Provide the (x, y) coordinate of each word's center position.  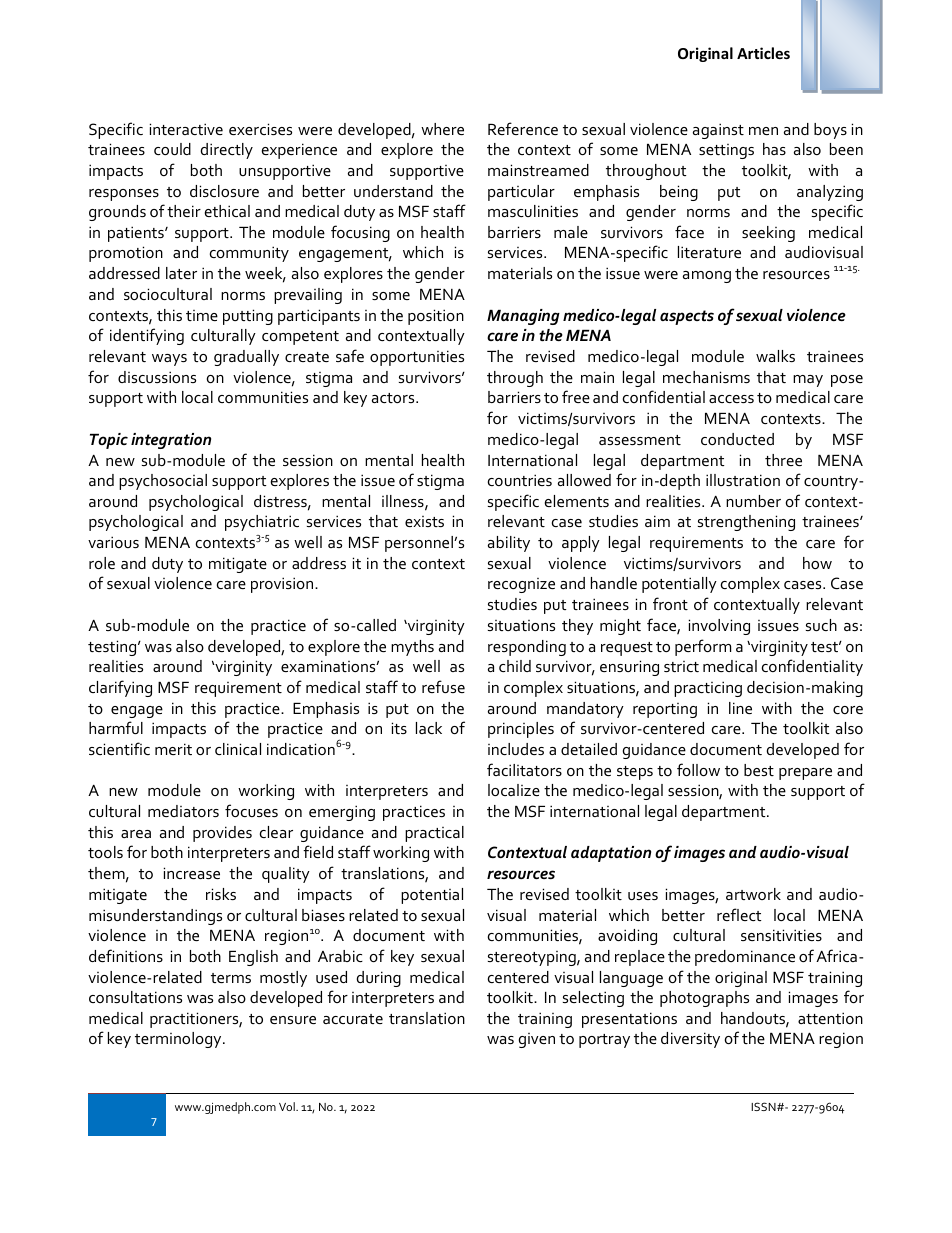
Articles (763, 53)
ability (509, 544)
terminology (179, 1040)
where (442, 129)
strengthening (746, 523)
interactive (186, 129)
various (113, 542)
